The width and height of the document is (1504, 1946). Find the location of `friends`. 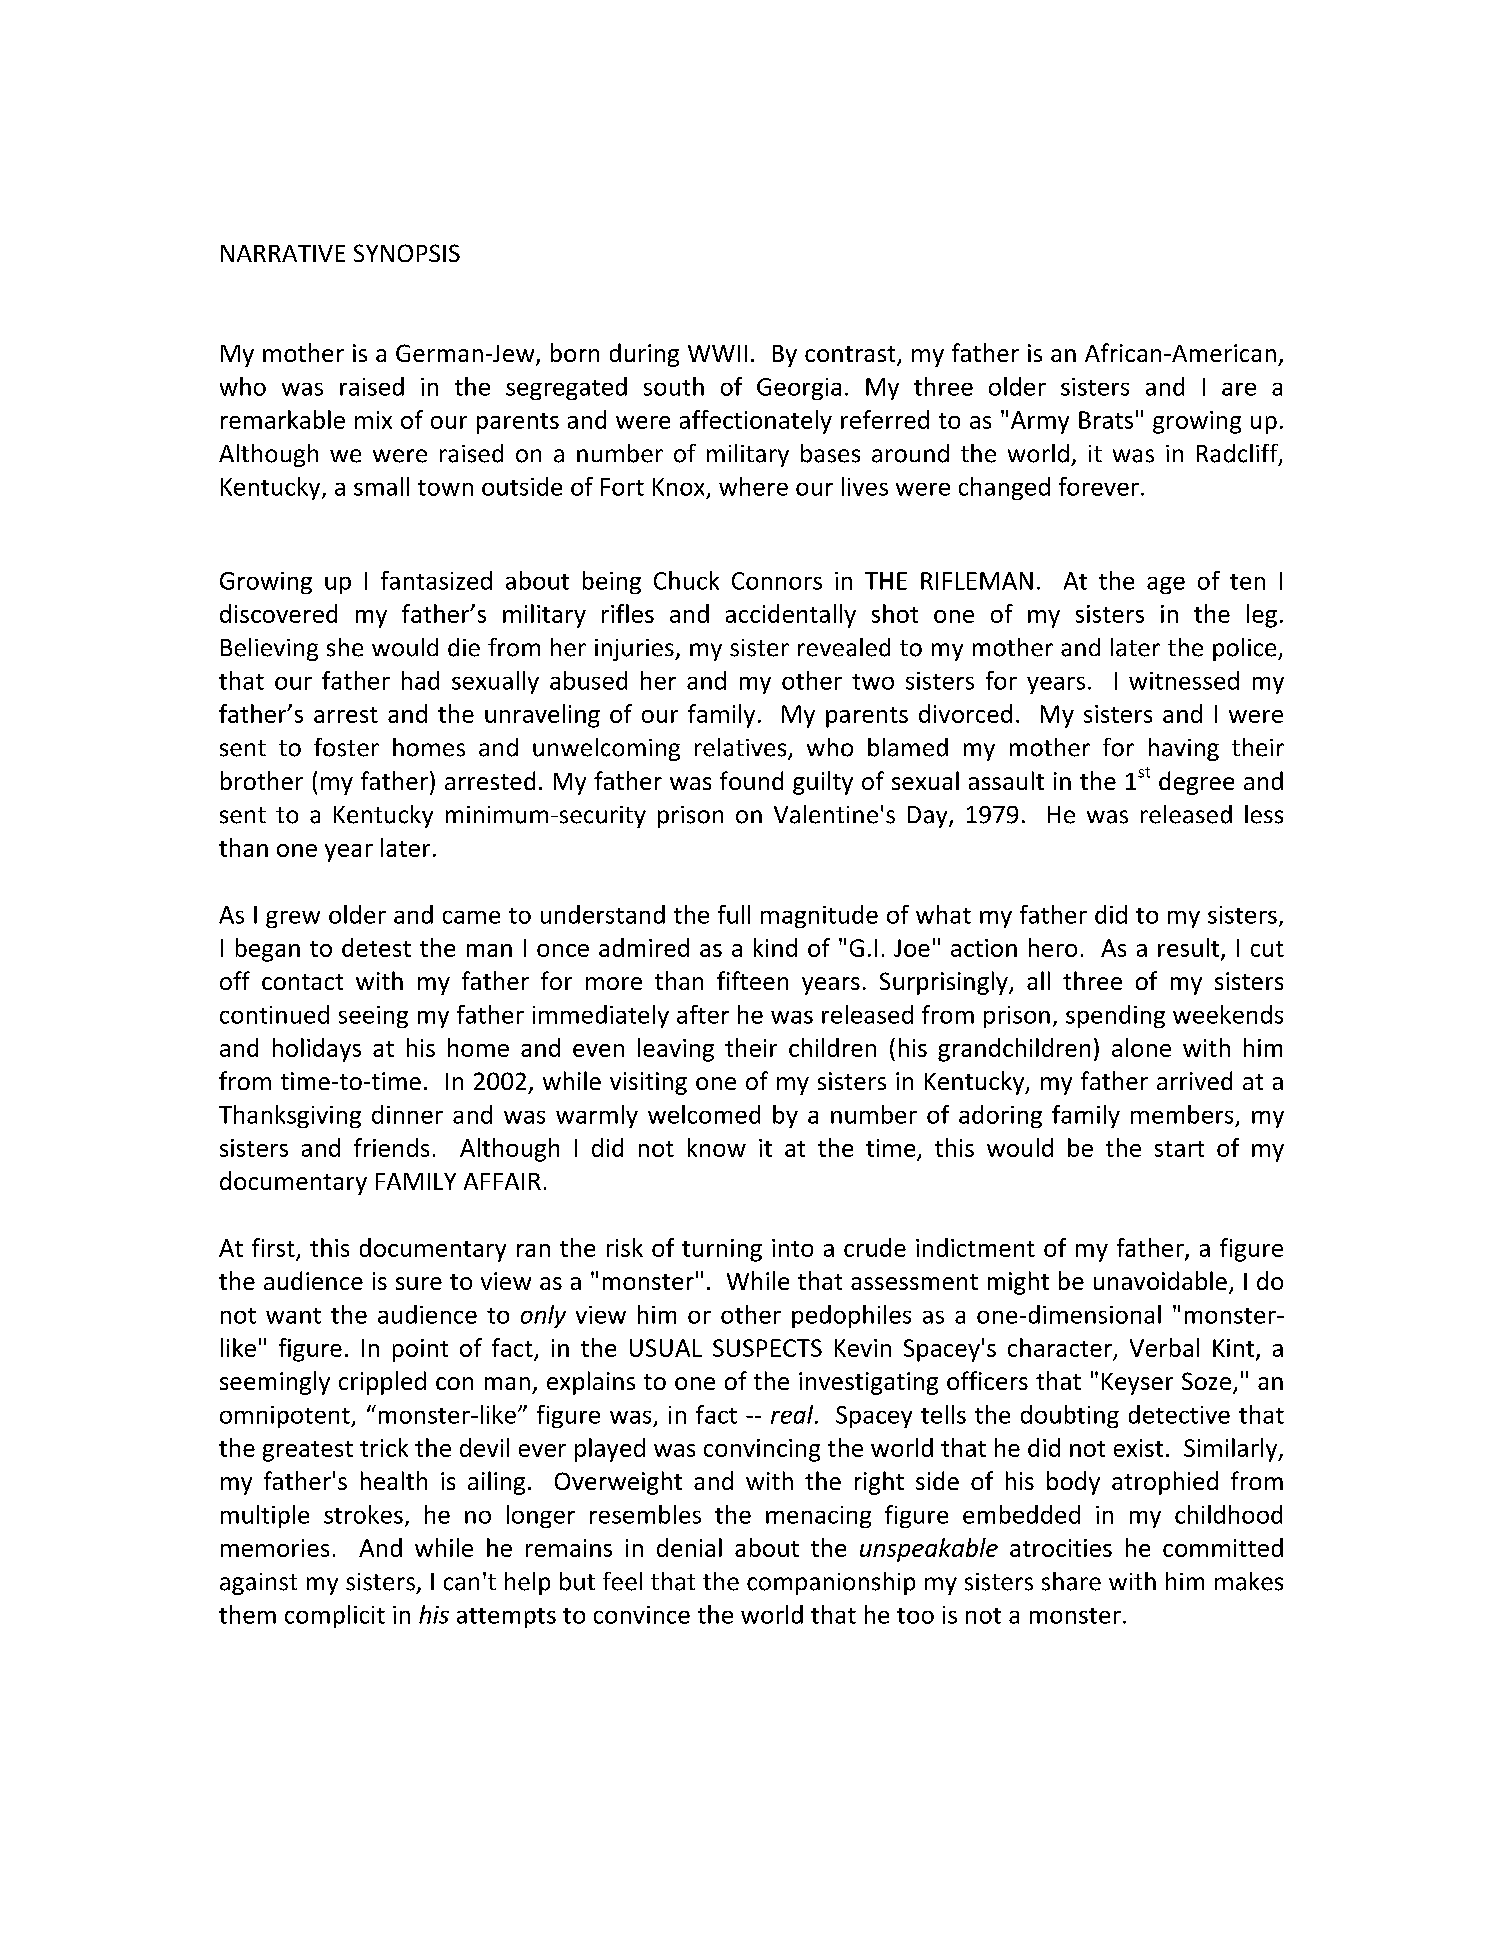

friends is located at coordinates (391, 1147).
